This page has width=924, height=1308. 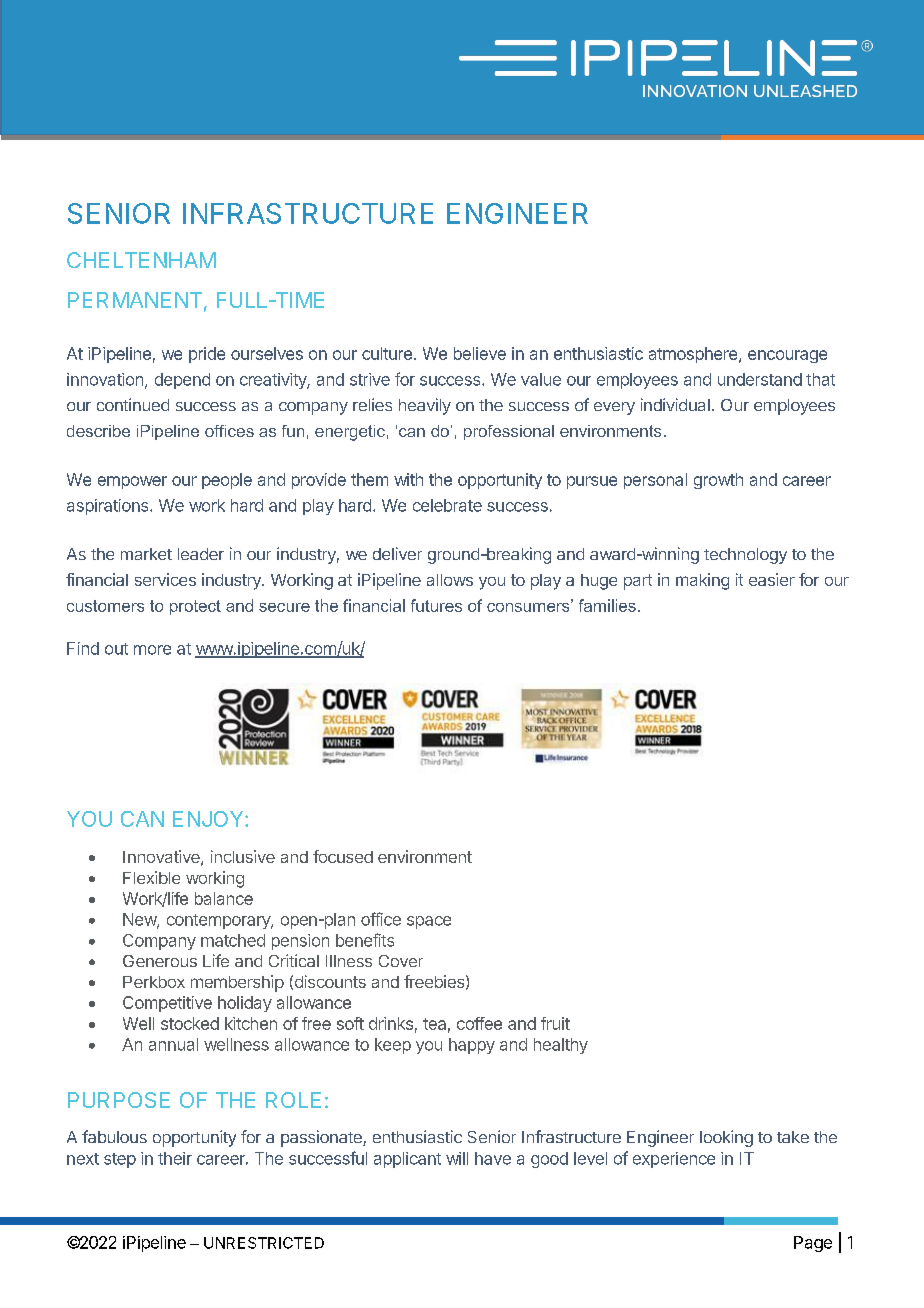 What do you see at coordinates (694, 355) in the page?
I see `atmosphere` at bounding box center [694, 355].
